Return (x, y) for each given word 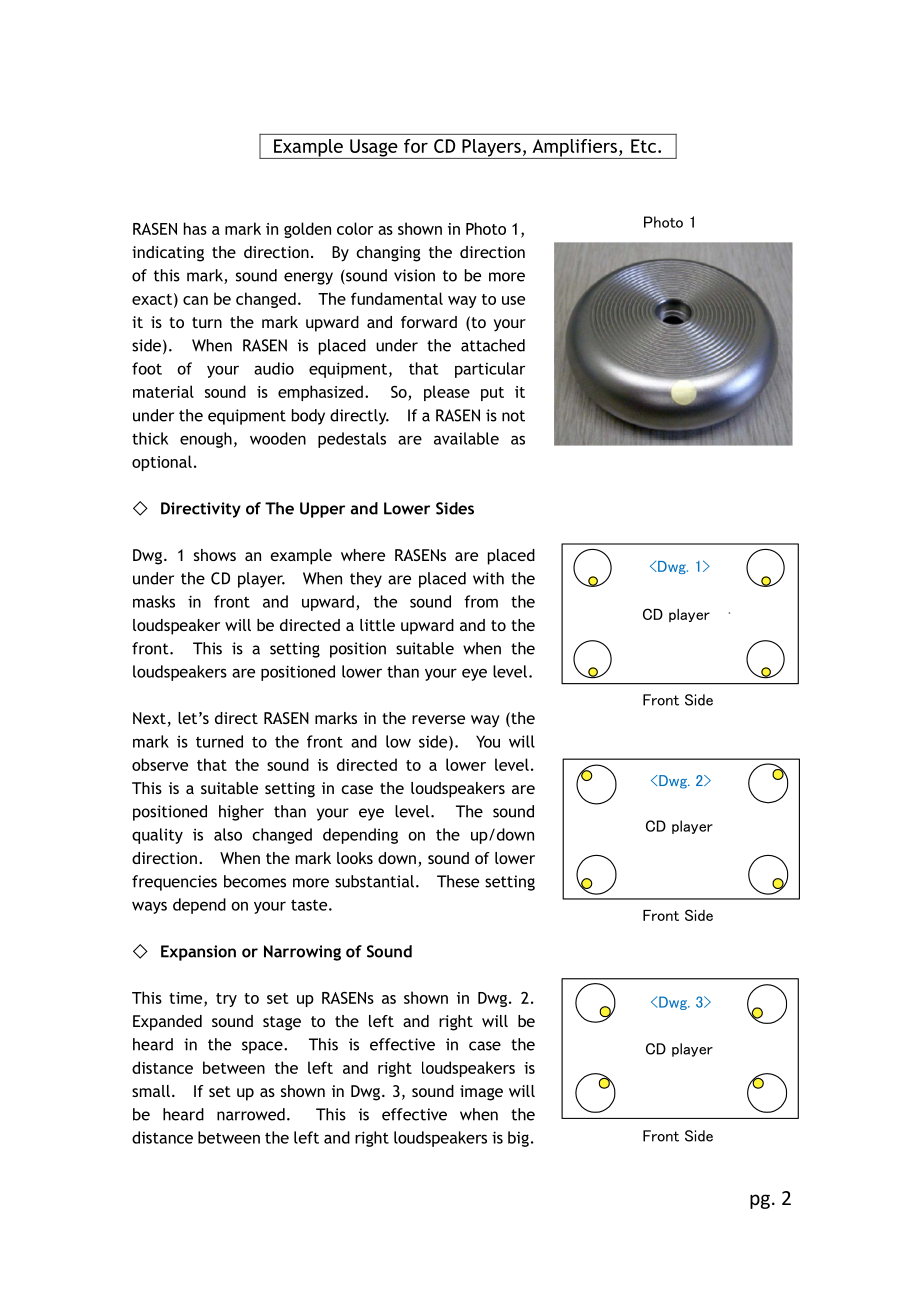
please (447, 393)
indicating (168, 254)
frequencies (174, 883)
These (458, 881)
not (513, 416)
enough (206, 440)
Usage (374, 149)
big (518, 1139)
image (481, 1093)
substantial (374, 881)
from (481, 601)
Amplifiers (574, 149)
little (377, 625)
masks (154, 601)
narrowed (251, 1114)
